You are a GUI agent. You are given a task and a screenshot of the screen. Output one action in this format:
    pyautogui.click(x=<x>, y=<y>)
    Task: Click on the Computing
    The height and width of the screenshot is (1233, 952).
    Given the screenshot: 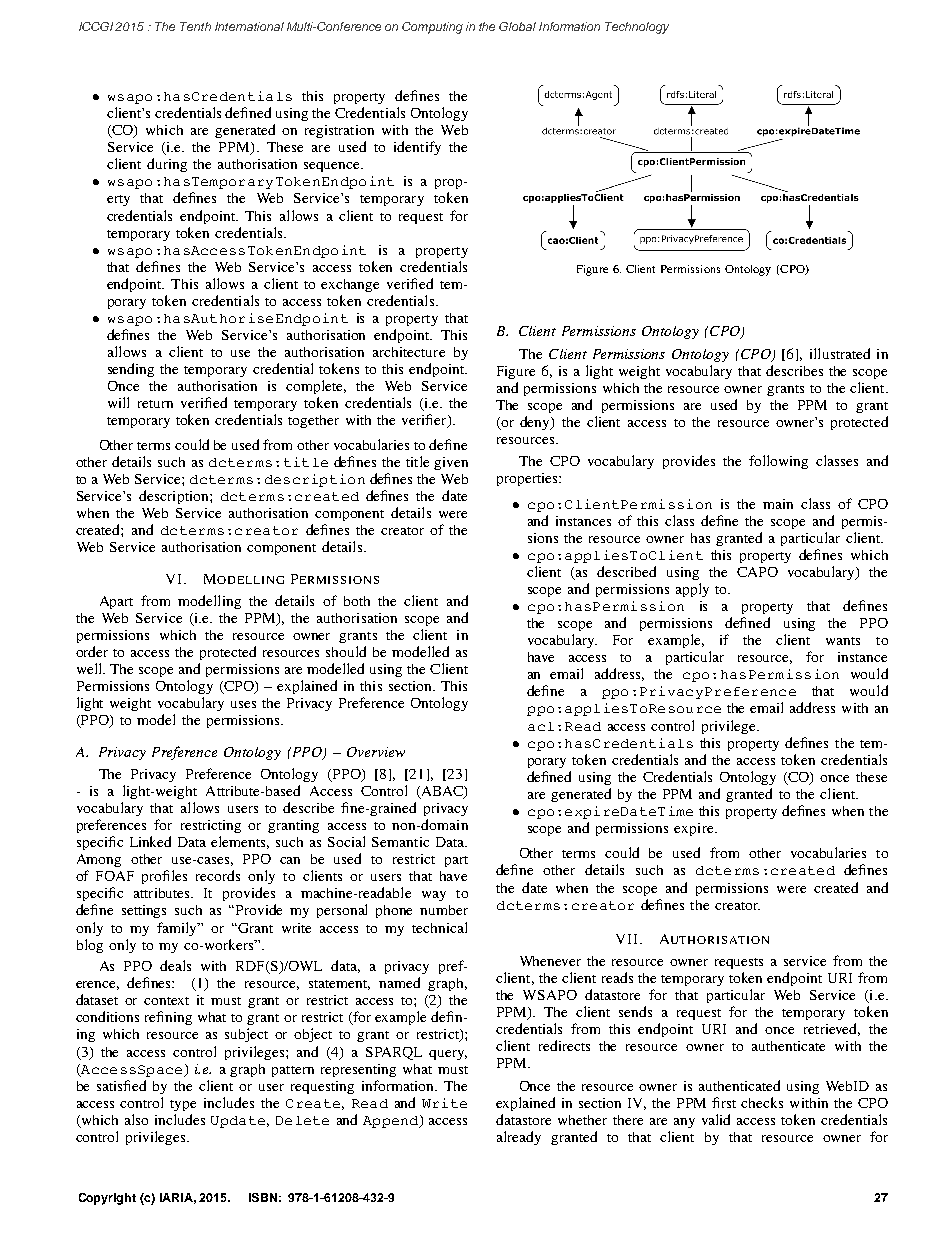 What is the action you would take?
    pyautogui.click(x=432, y=28)
